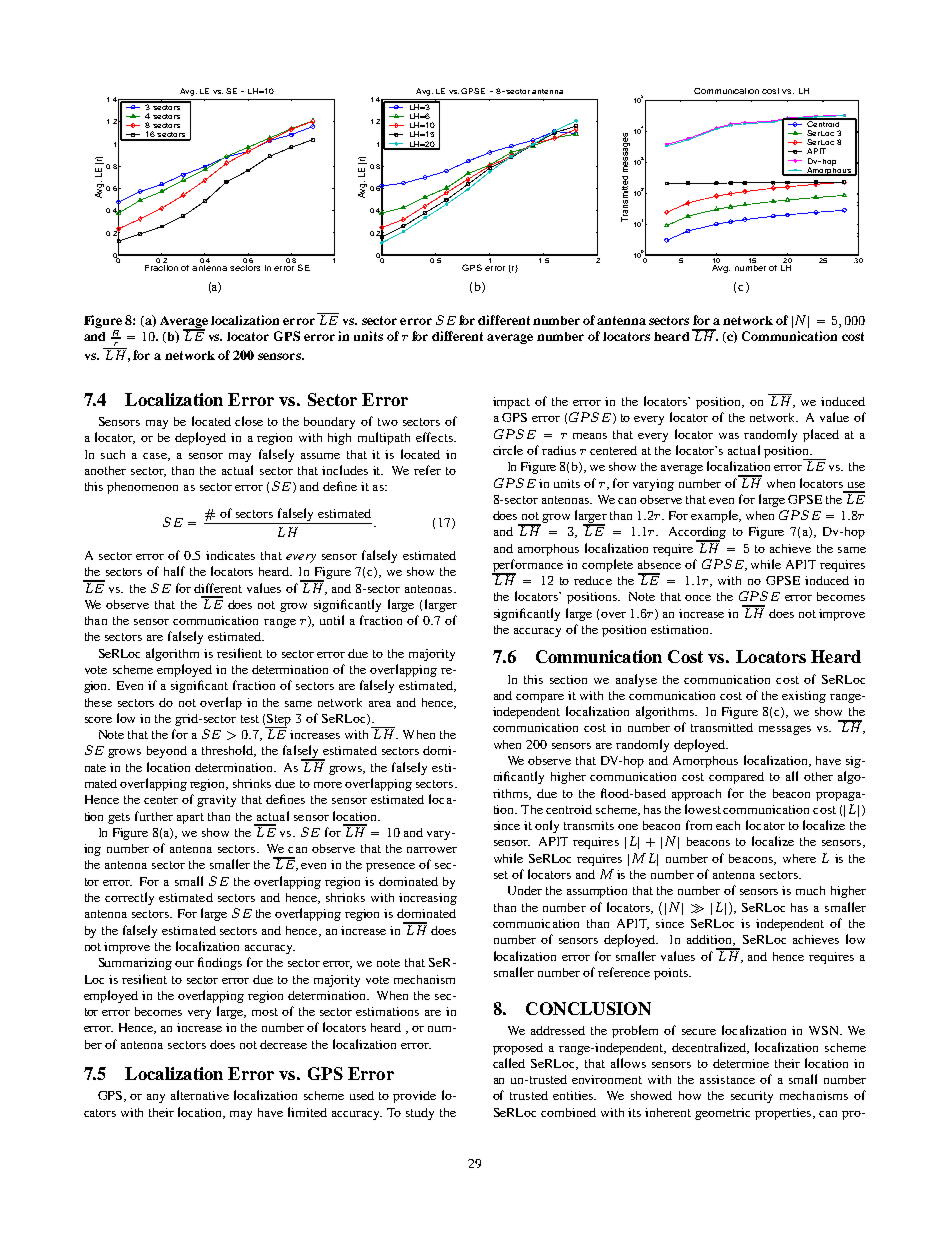 The width and height of the screenshot is (952, 1233). What do you see at coordinates (428, 899) in the screenshot?
I see `increasing` at bounding box center [428, 899].
